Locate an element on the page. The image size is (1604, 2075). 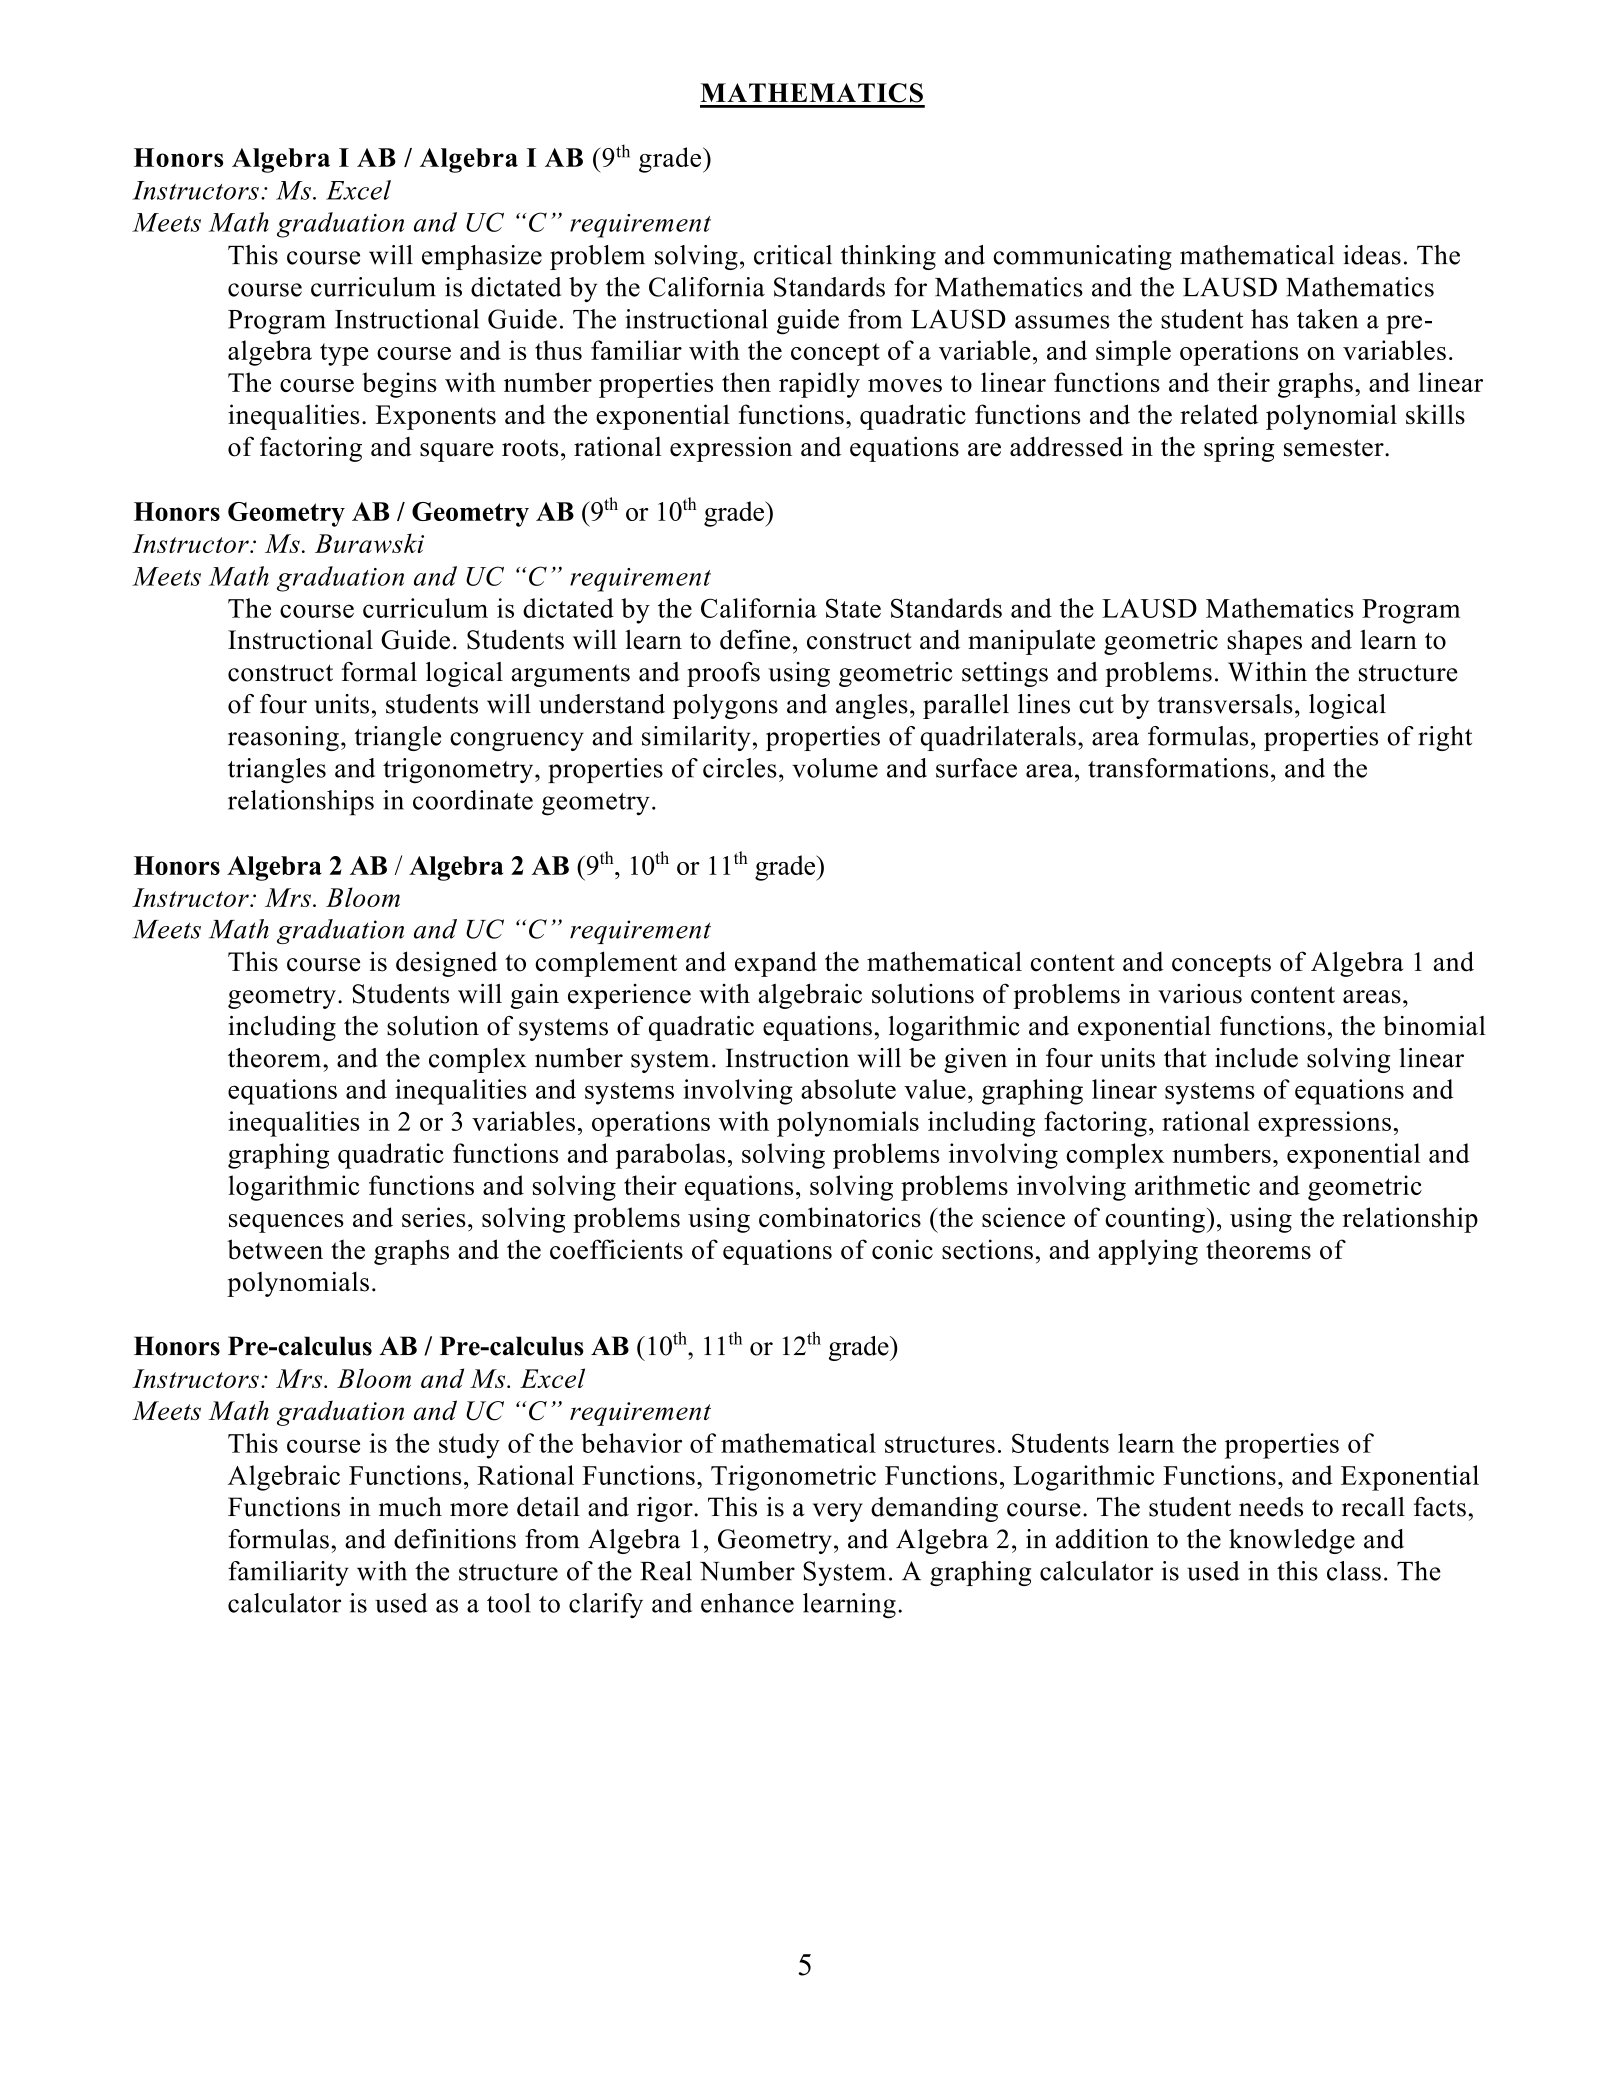
various is located at coordinates (1200, 994).
